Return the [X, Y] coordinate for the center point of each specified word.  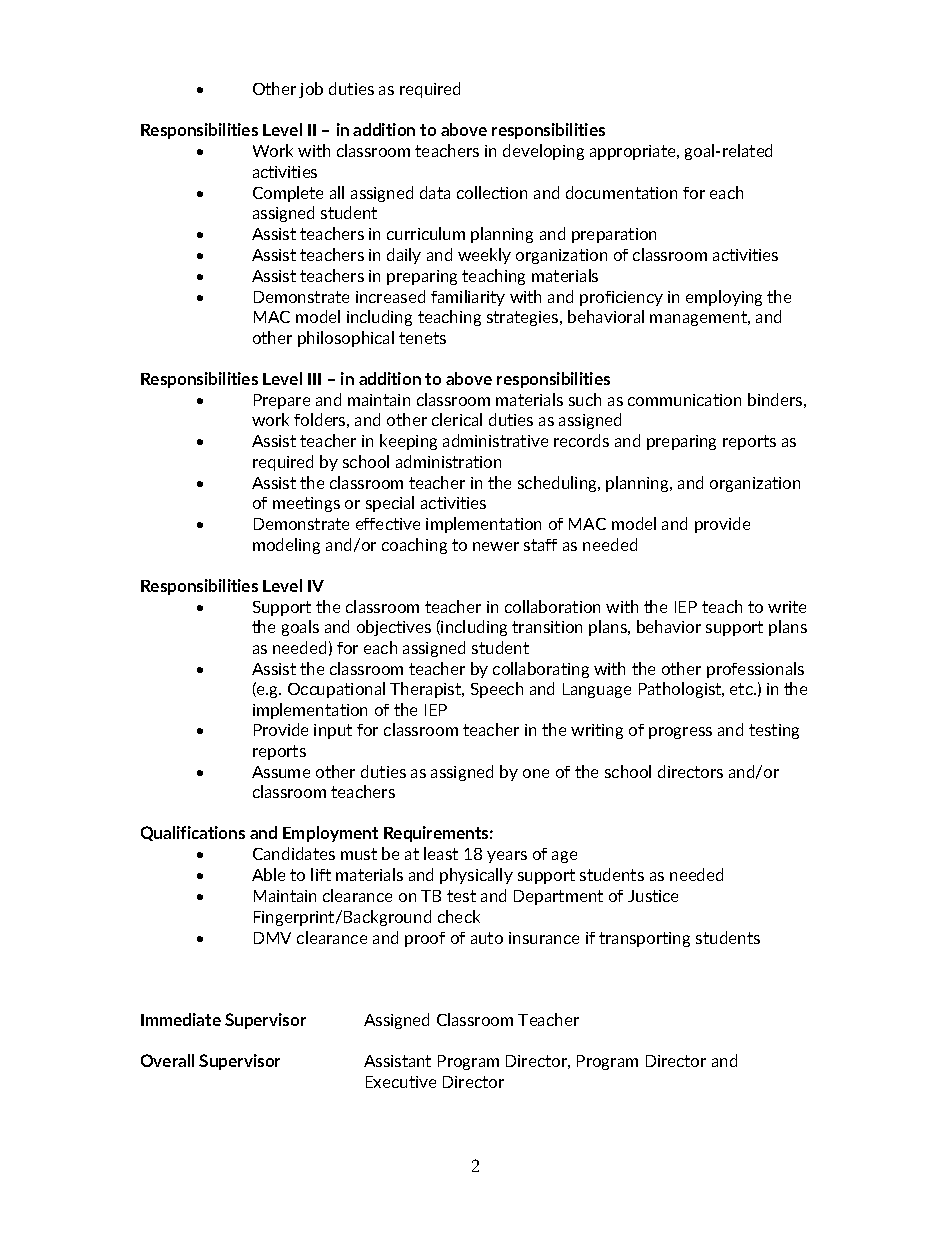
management [700, 318]
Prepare [282, 401]
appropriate [634, 152]
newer [496, 546]
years [507, 857]
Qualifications [193, 833]
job [311, 90]
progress [680, 733]
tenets [422, 338]
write [787, 607]
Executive [401, 1082]
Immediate [181, 1019]
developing [543, 152]
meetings [306, 504]
